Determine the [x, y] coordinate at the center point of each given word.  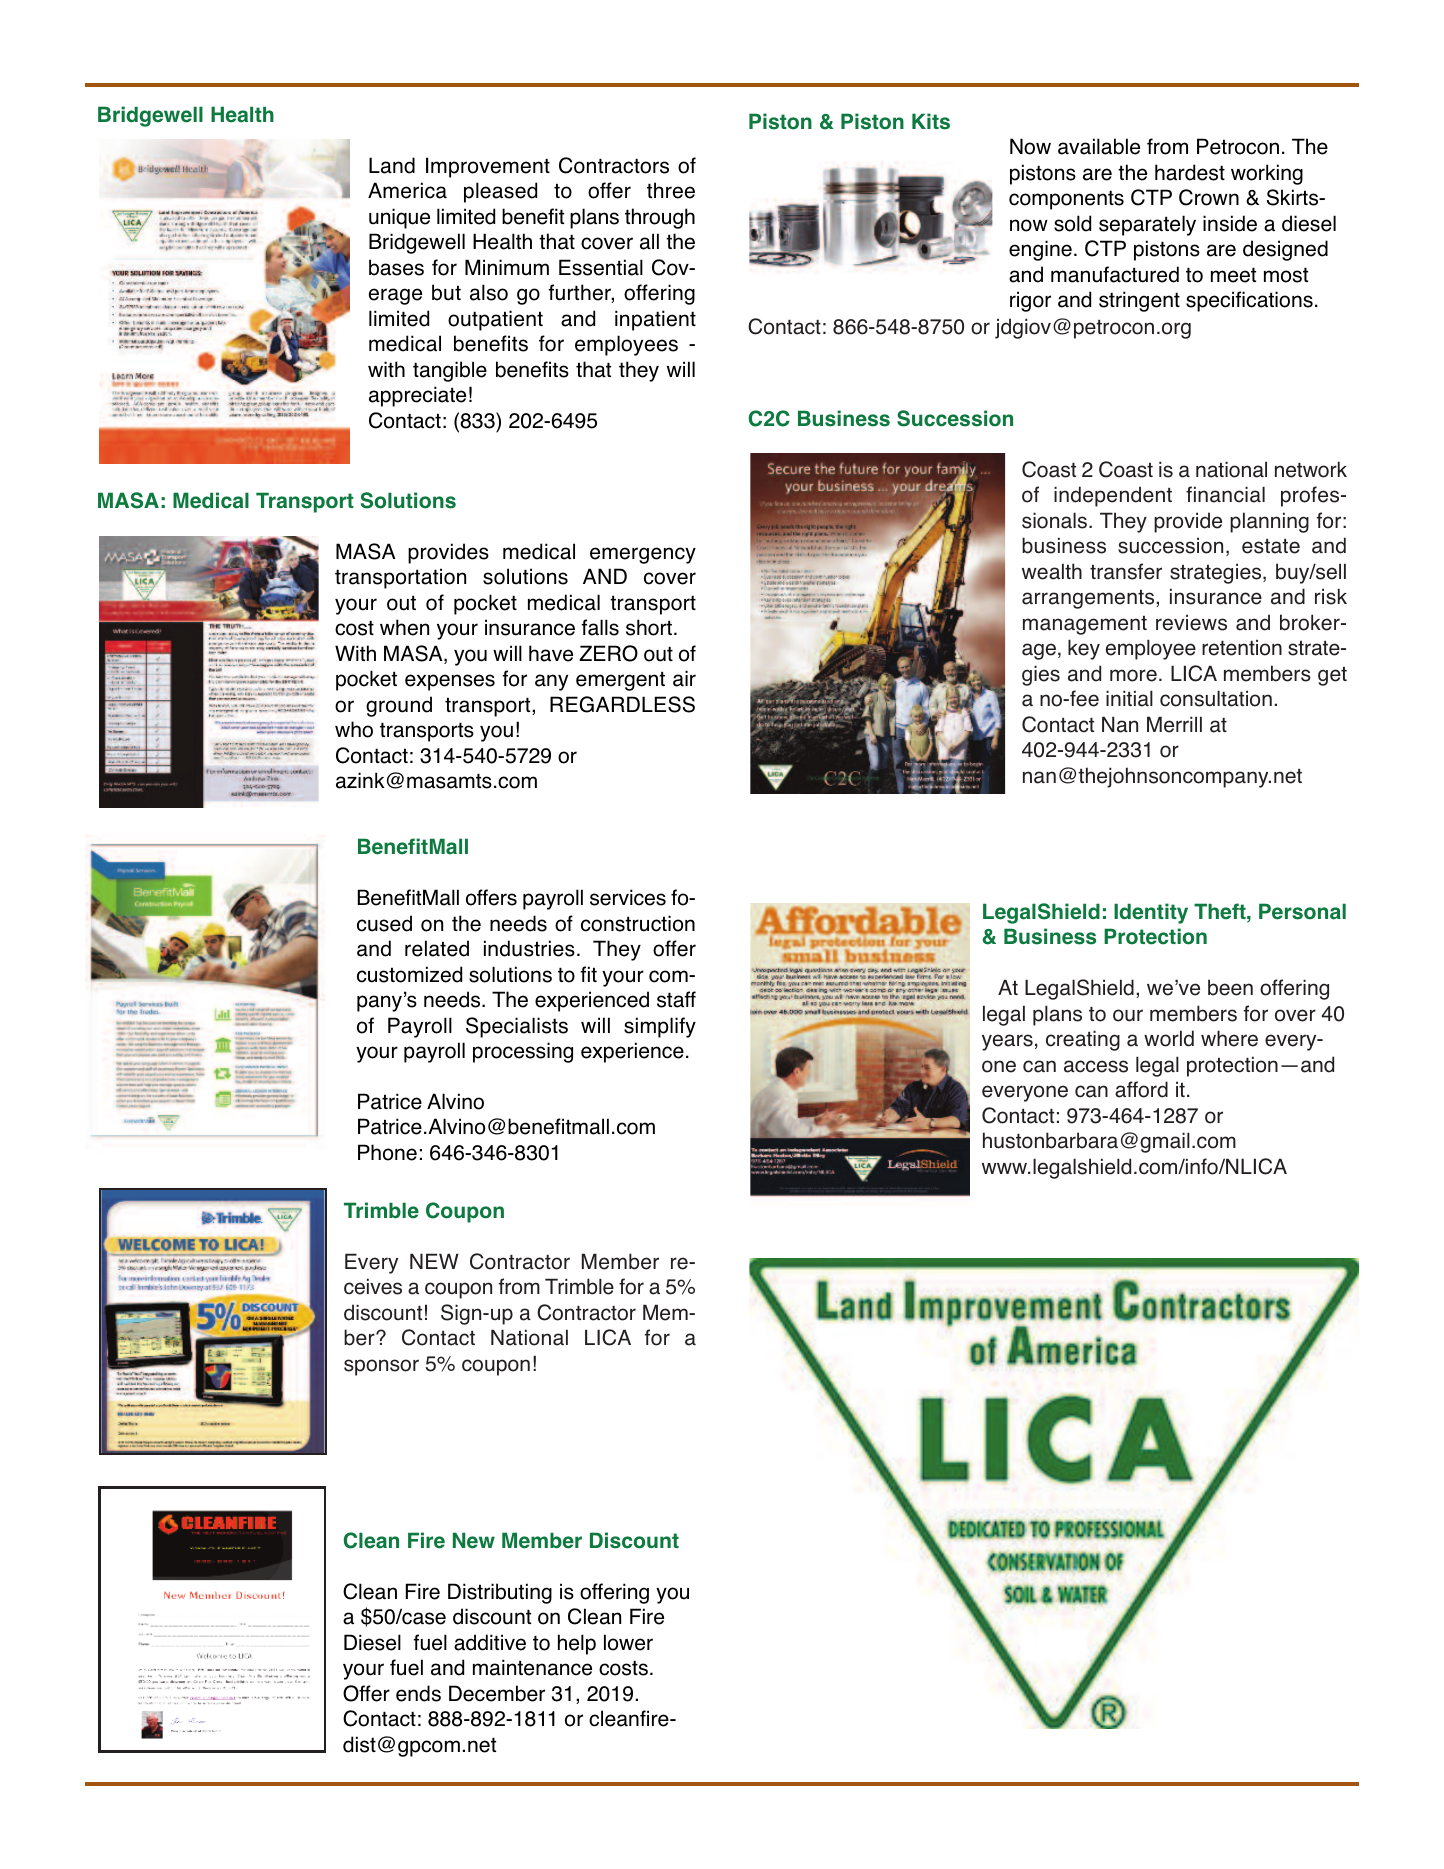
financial [1225, 494]
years [1007, 1042]
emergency [643, 555]
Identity [1151, 913]
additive [490, 1642]
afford [1141, 1089]
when [404, 627]
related [437, 948]
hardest [1190, 172]
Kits [931, 121]
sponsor [381, 1367]
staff [676, 999]
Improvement [488, 167]
